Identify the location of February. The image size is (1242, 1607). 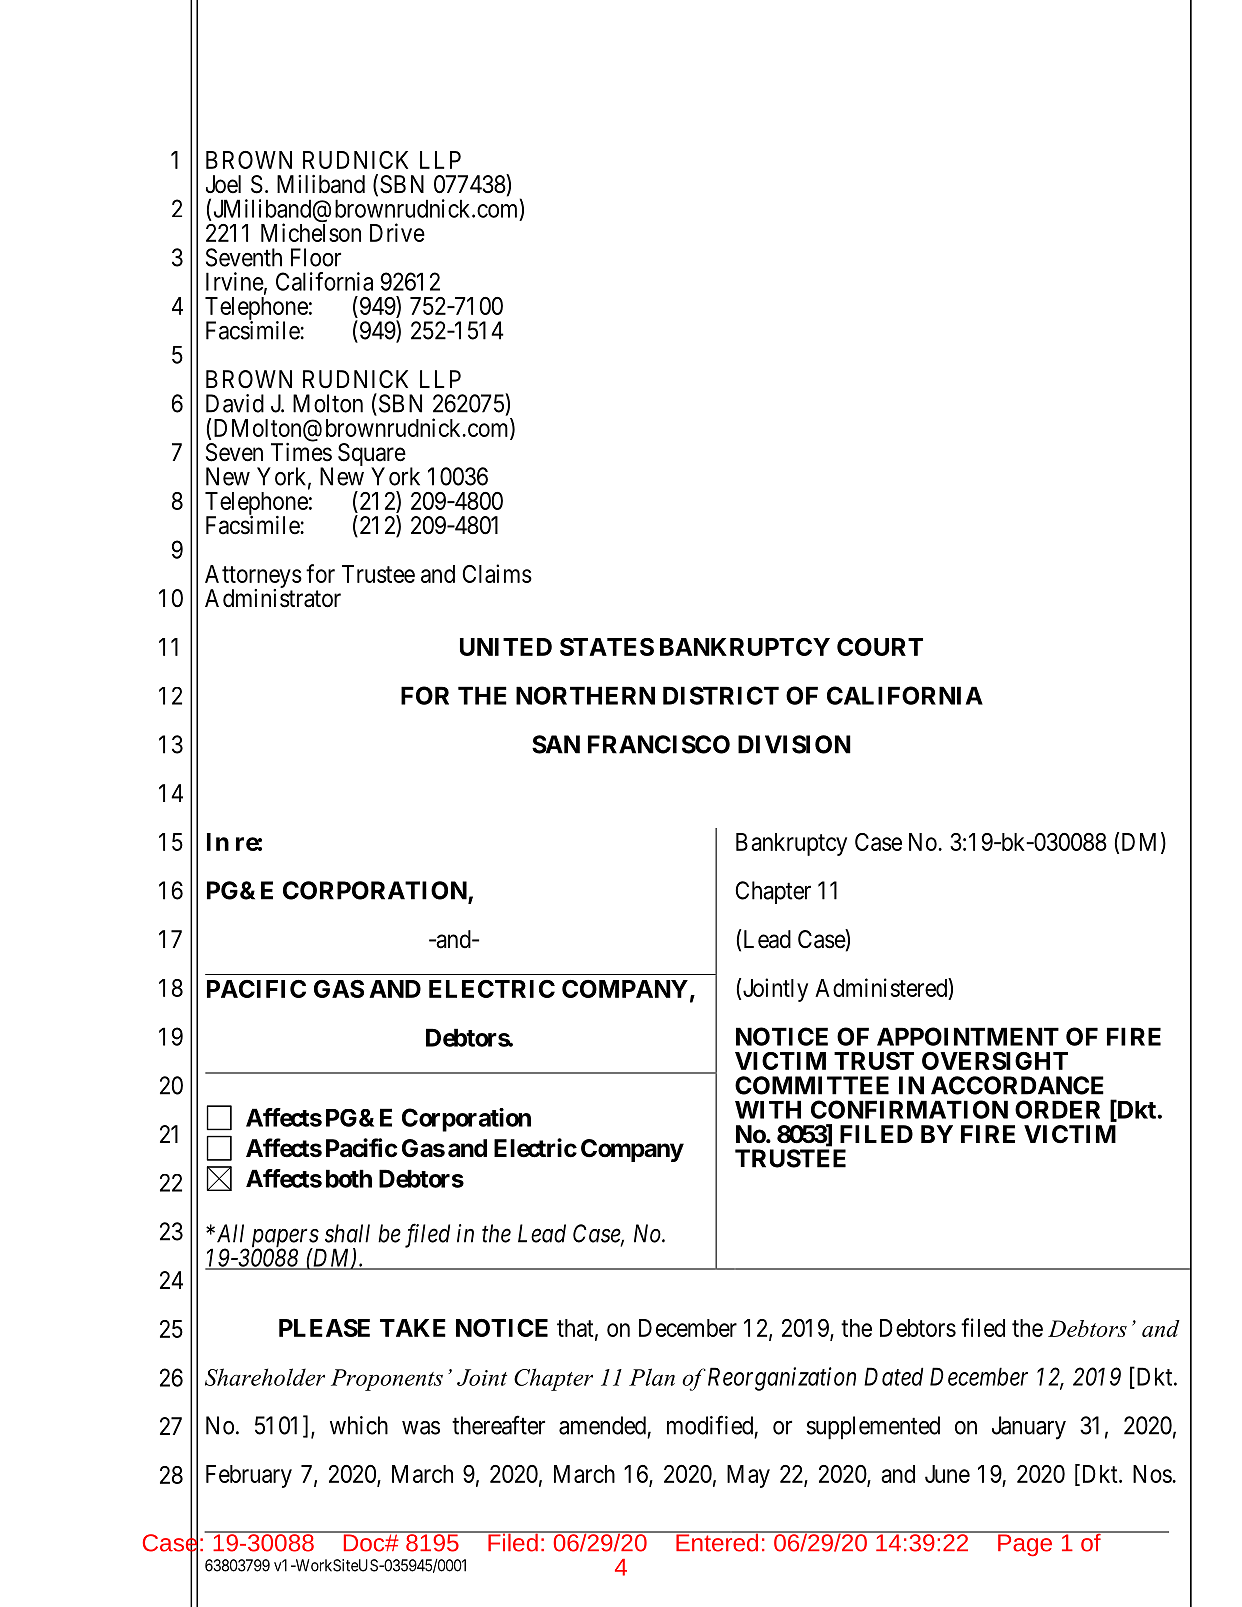
(249, 1476).
